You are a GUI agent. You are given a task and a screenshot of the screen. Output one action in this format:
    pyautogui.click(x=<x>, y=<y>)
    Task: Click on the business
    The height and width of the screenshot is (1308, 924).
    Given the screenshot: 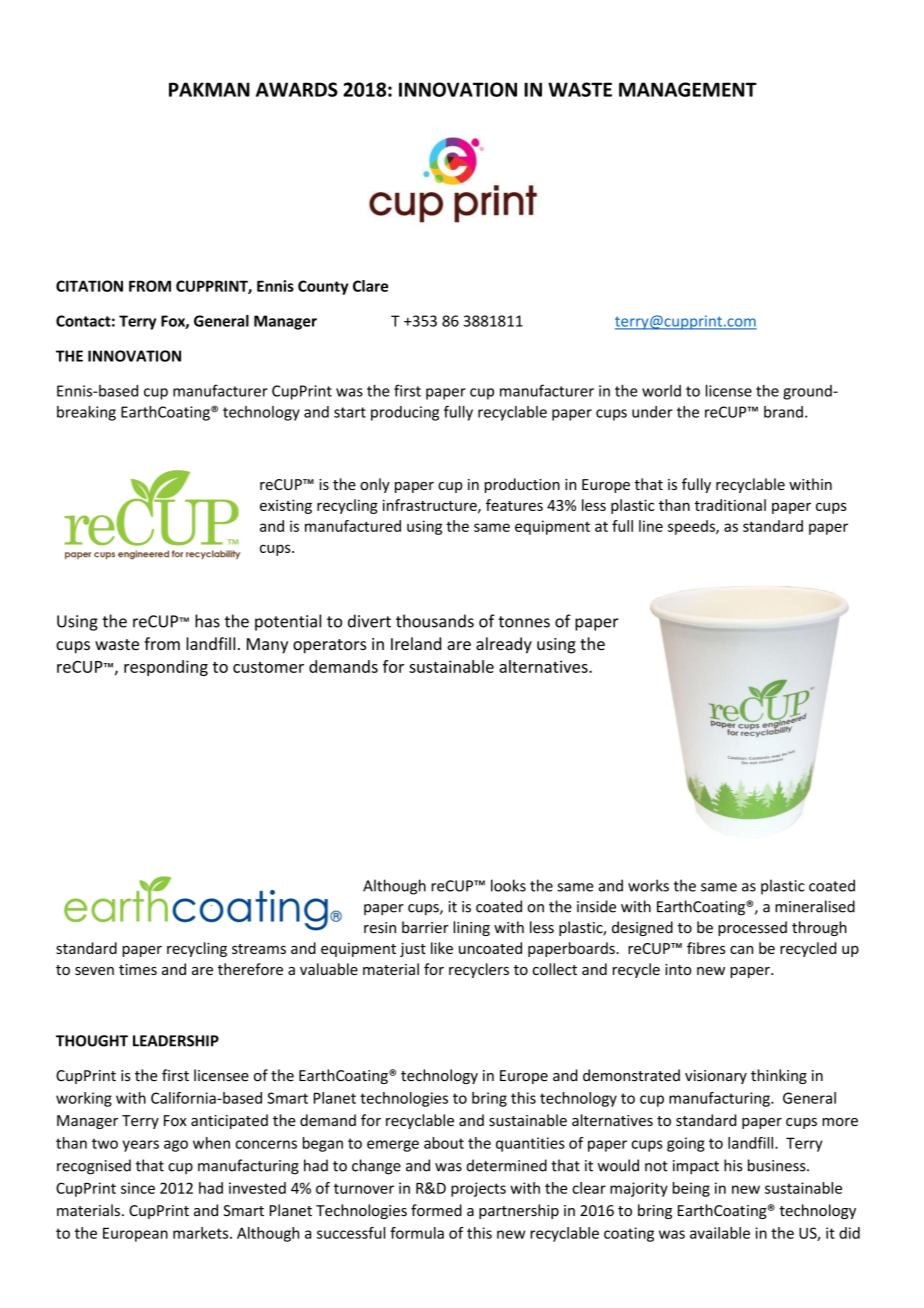 What is the action you would take?
    pyautogui.click(x=778, y=1165)
